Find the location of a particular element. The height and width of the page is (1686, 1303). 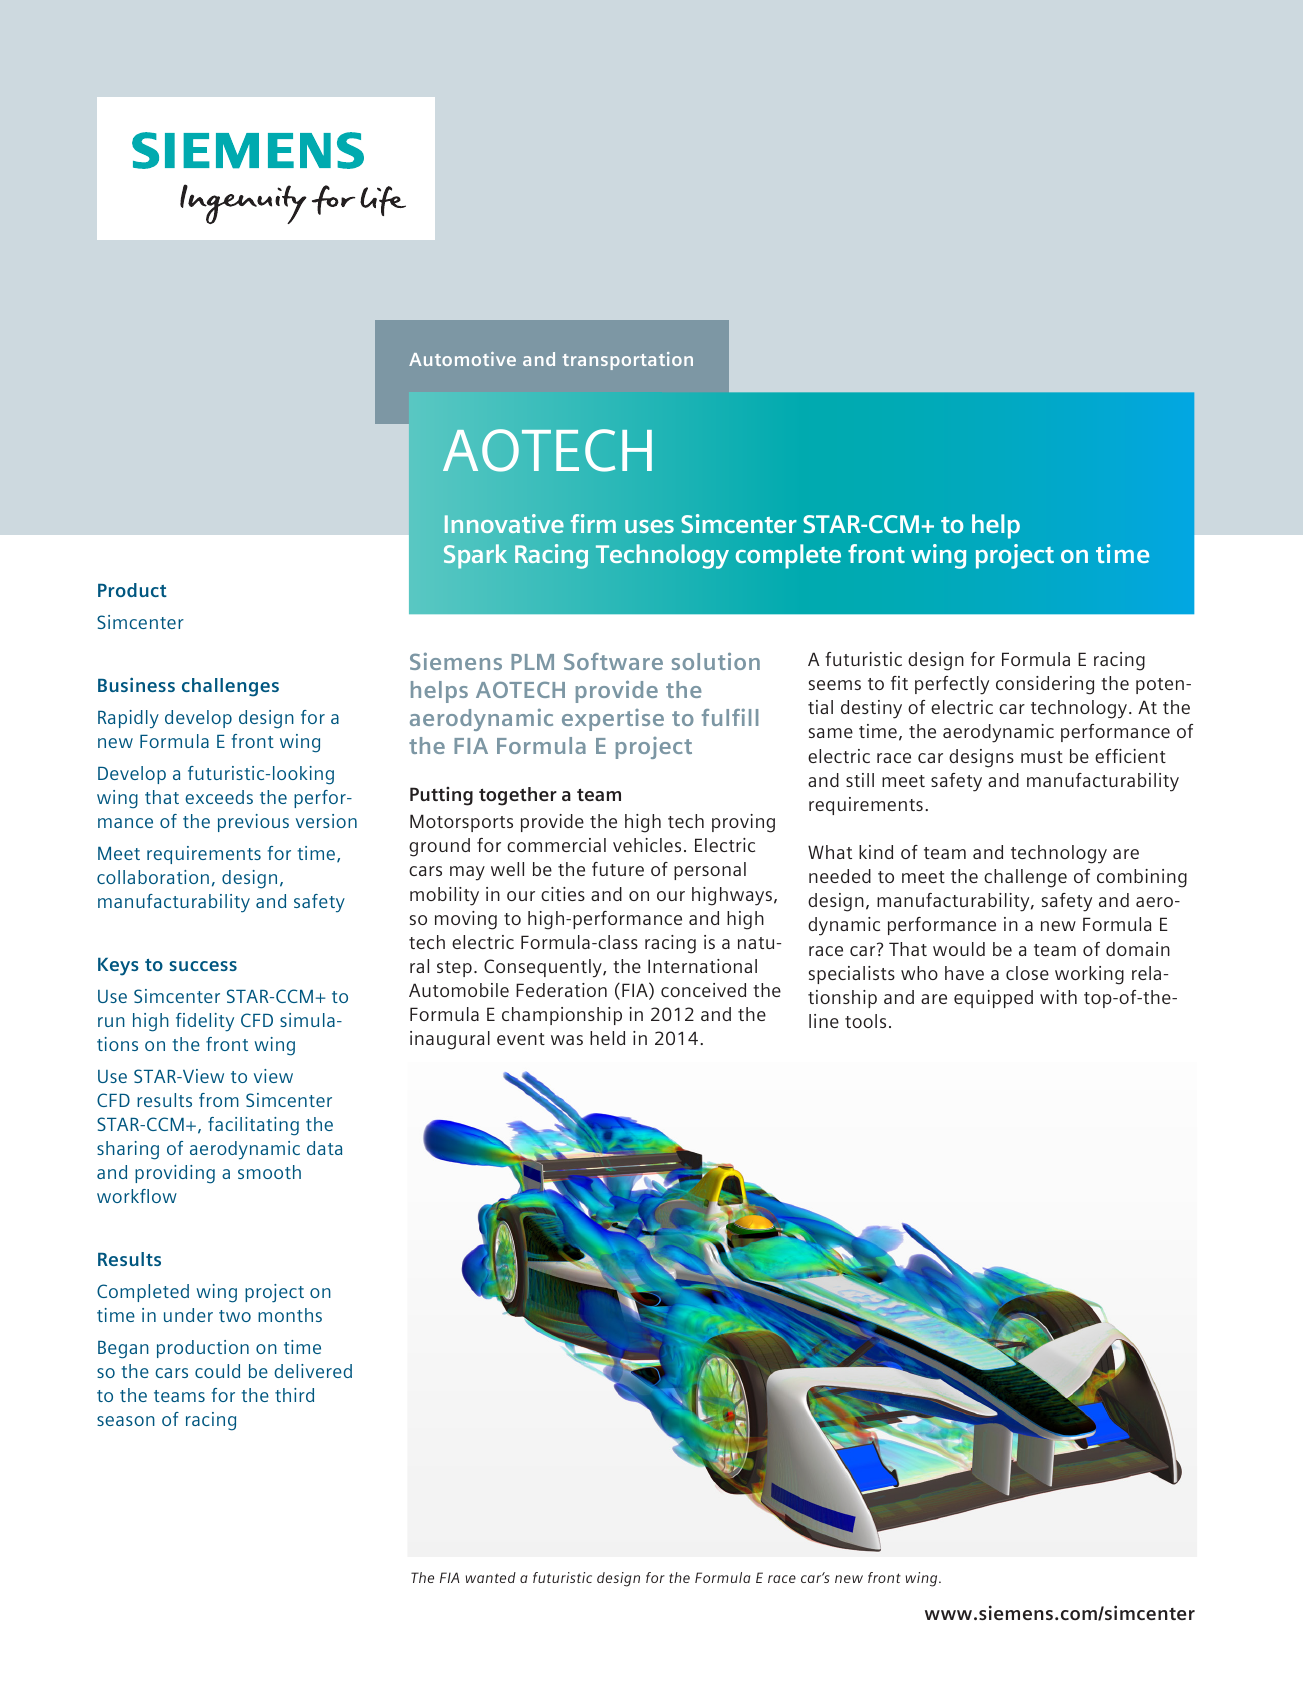

delivered is located at coordinates (313, 1371).
